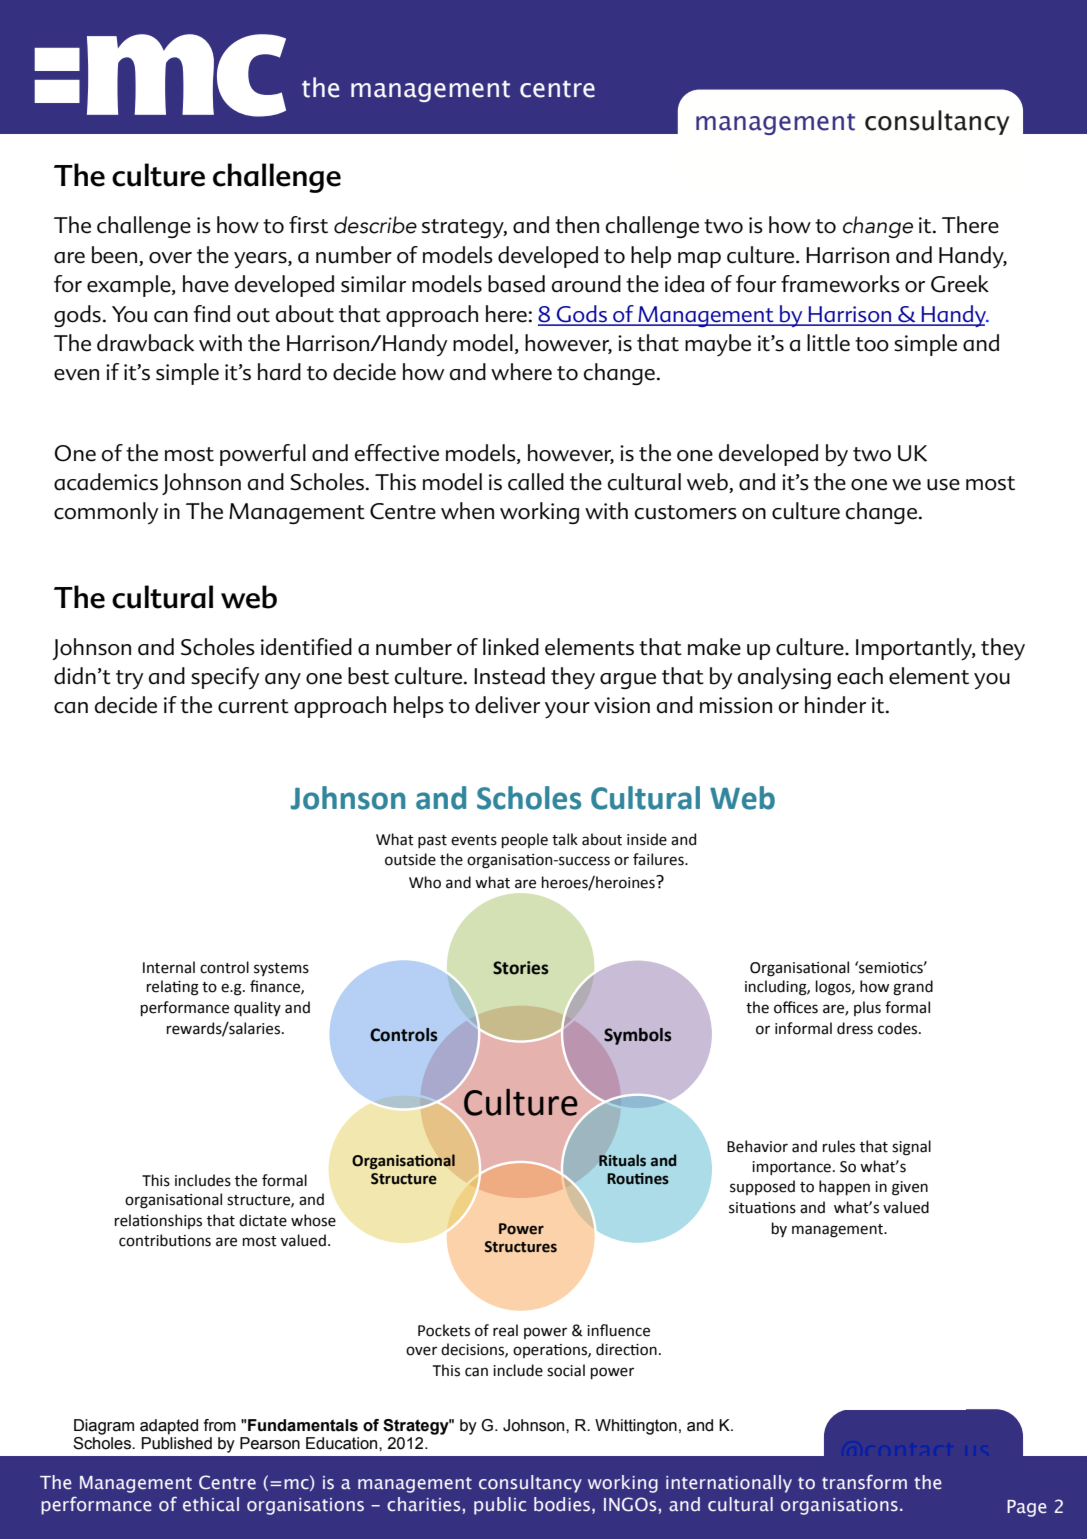  Describe the element at coordinates (960, 284) in the page. I see `Greek` at that location.
